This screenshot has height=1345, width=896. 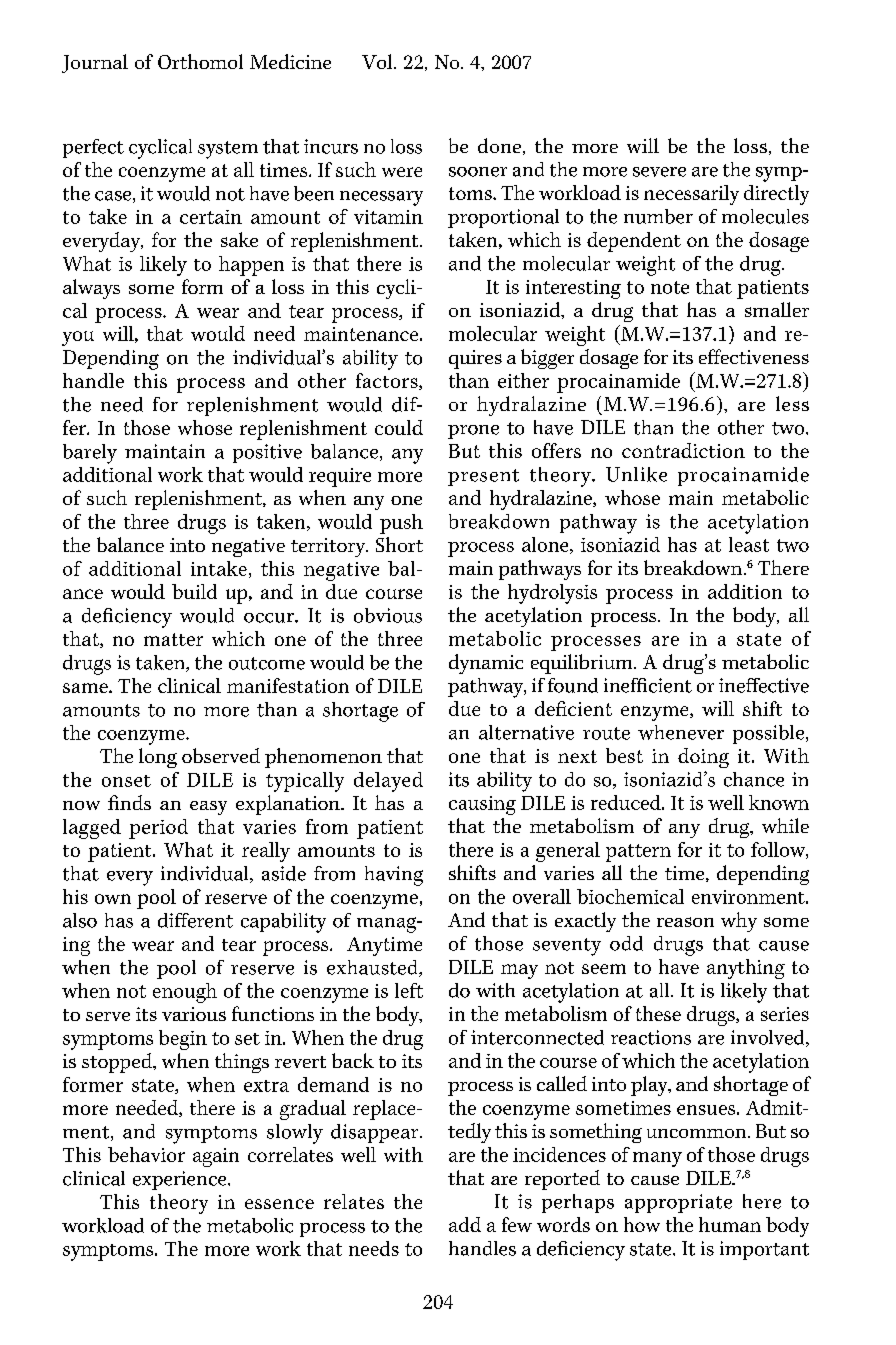 I want to click on least, so click(x=749, y=544).
